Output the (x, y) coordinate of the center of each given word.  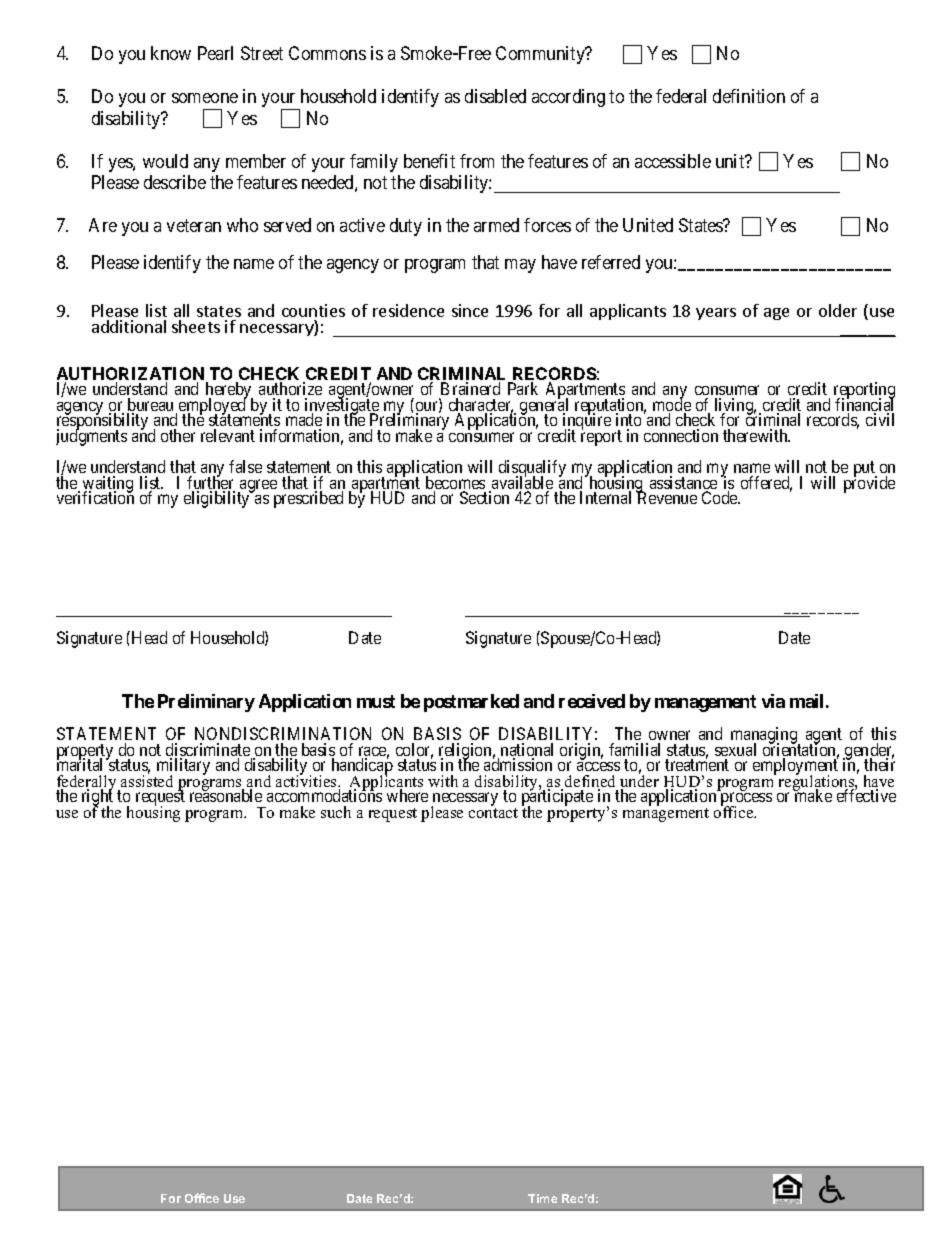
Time (542, 1198)
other (178, 435)
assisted (147, 780)
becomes (455, 484)
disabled (495, 96)
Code (721, 497)
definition (749, 96)
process (746, 800)
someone (205, 98)
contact (493, 813)
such (336, 812)
